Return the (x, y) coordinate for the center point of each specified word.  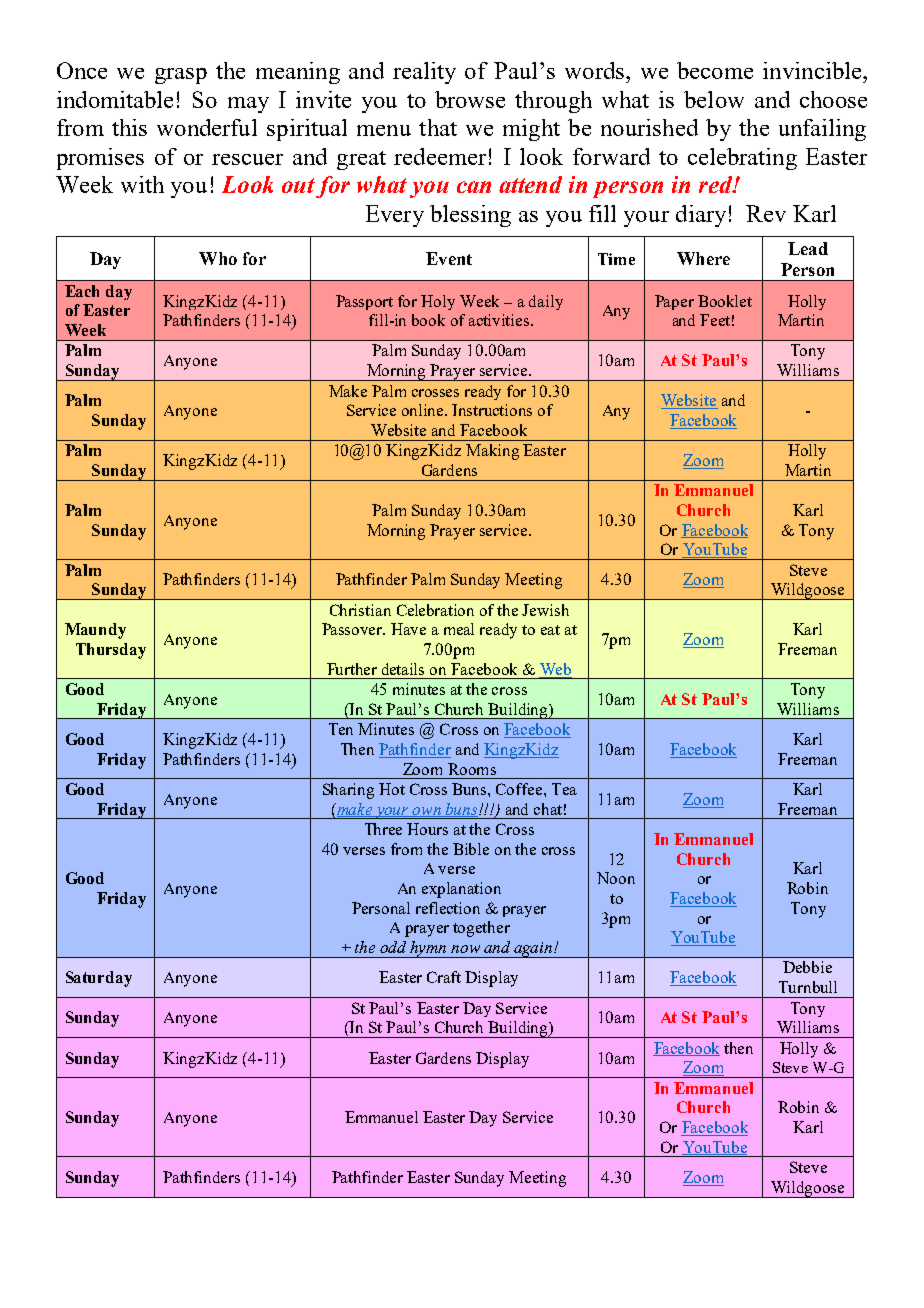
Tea (564, 789)
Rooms (472, 769)
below (714, 99)
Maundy (95, 631)
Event (449, 258)
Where (703, 258)
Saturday (99, 979)
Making (492, 452)
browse (470, 99)
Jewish (545, 610)
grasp (181, 76)
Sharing (348, 791)
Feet (715, 320)
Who (218, 258)
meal (459, 629)
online (424, 410)
